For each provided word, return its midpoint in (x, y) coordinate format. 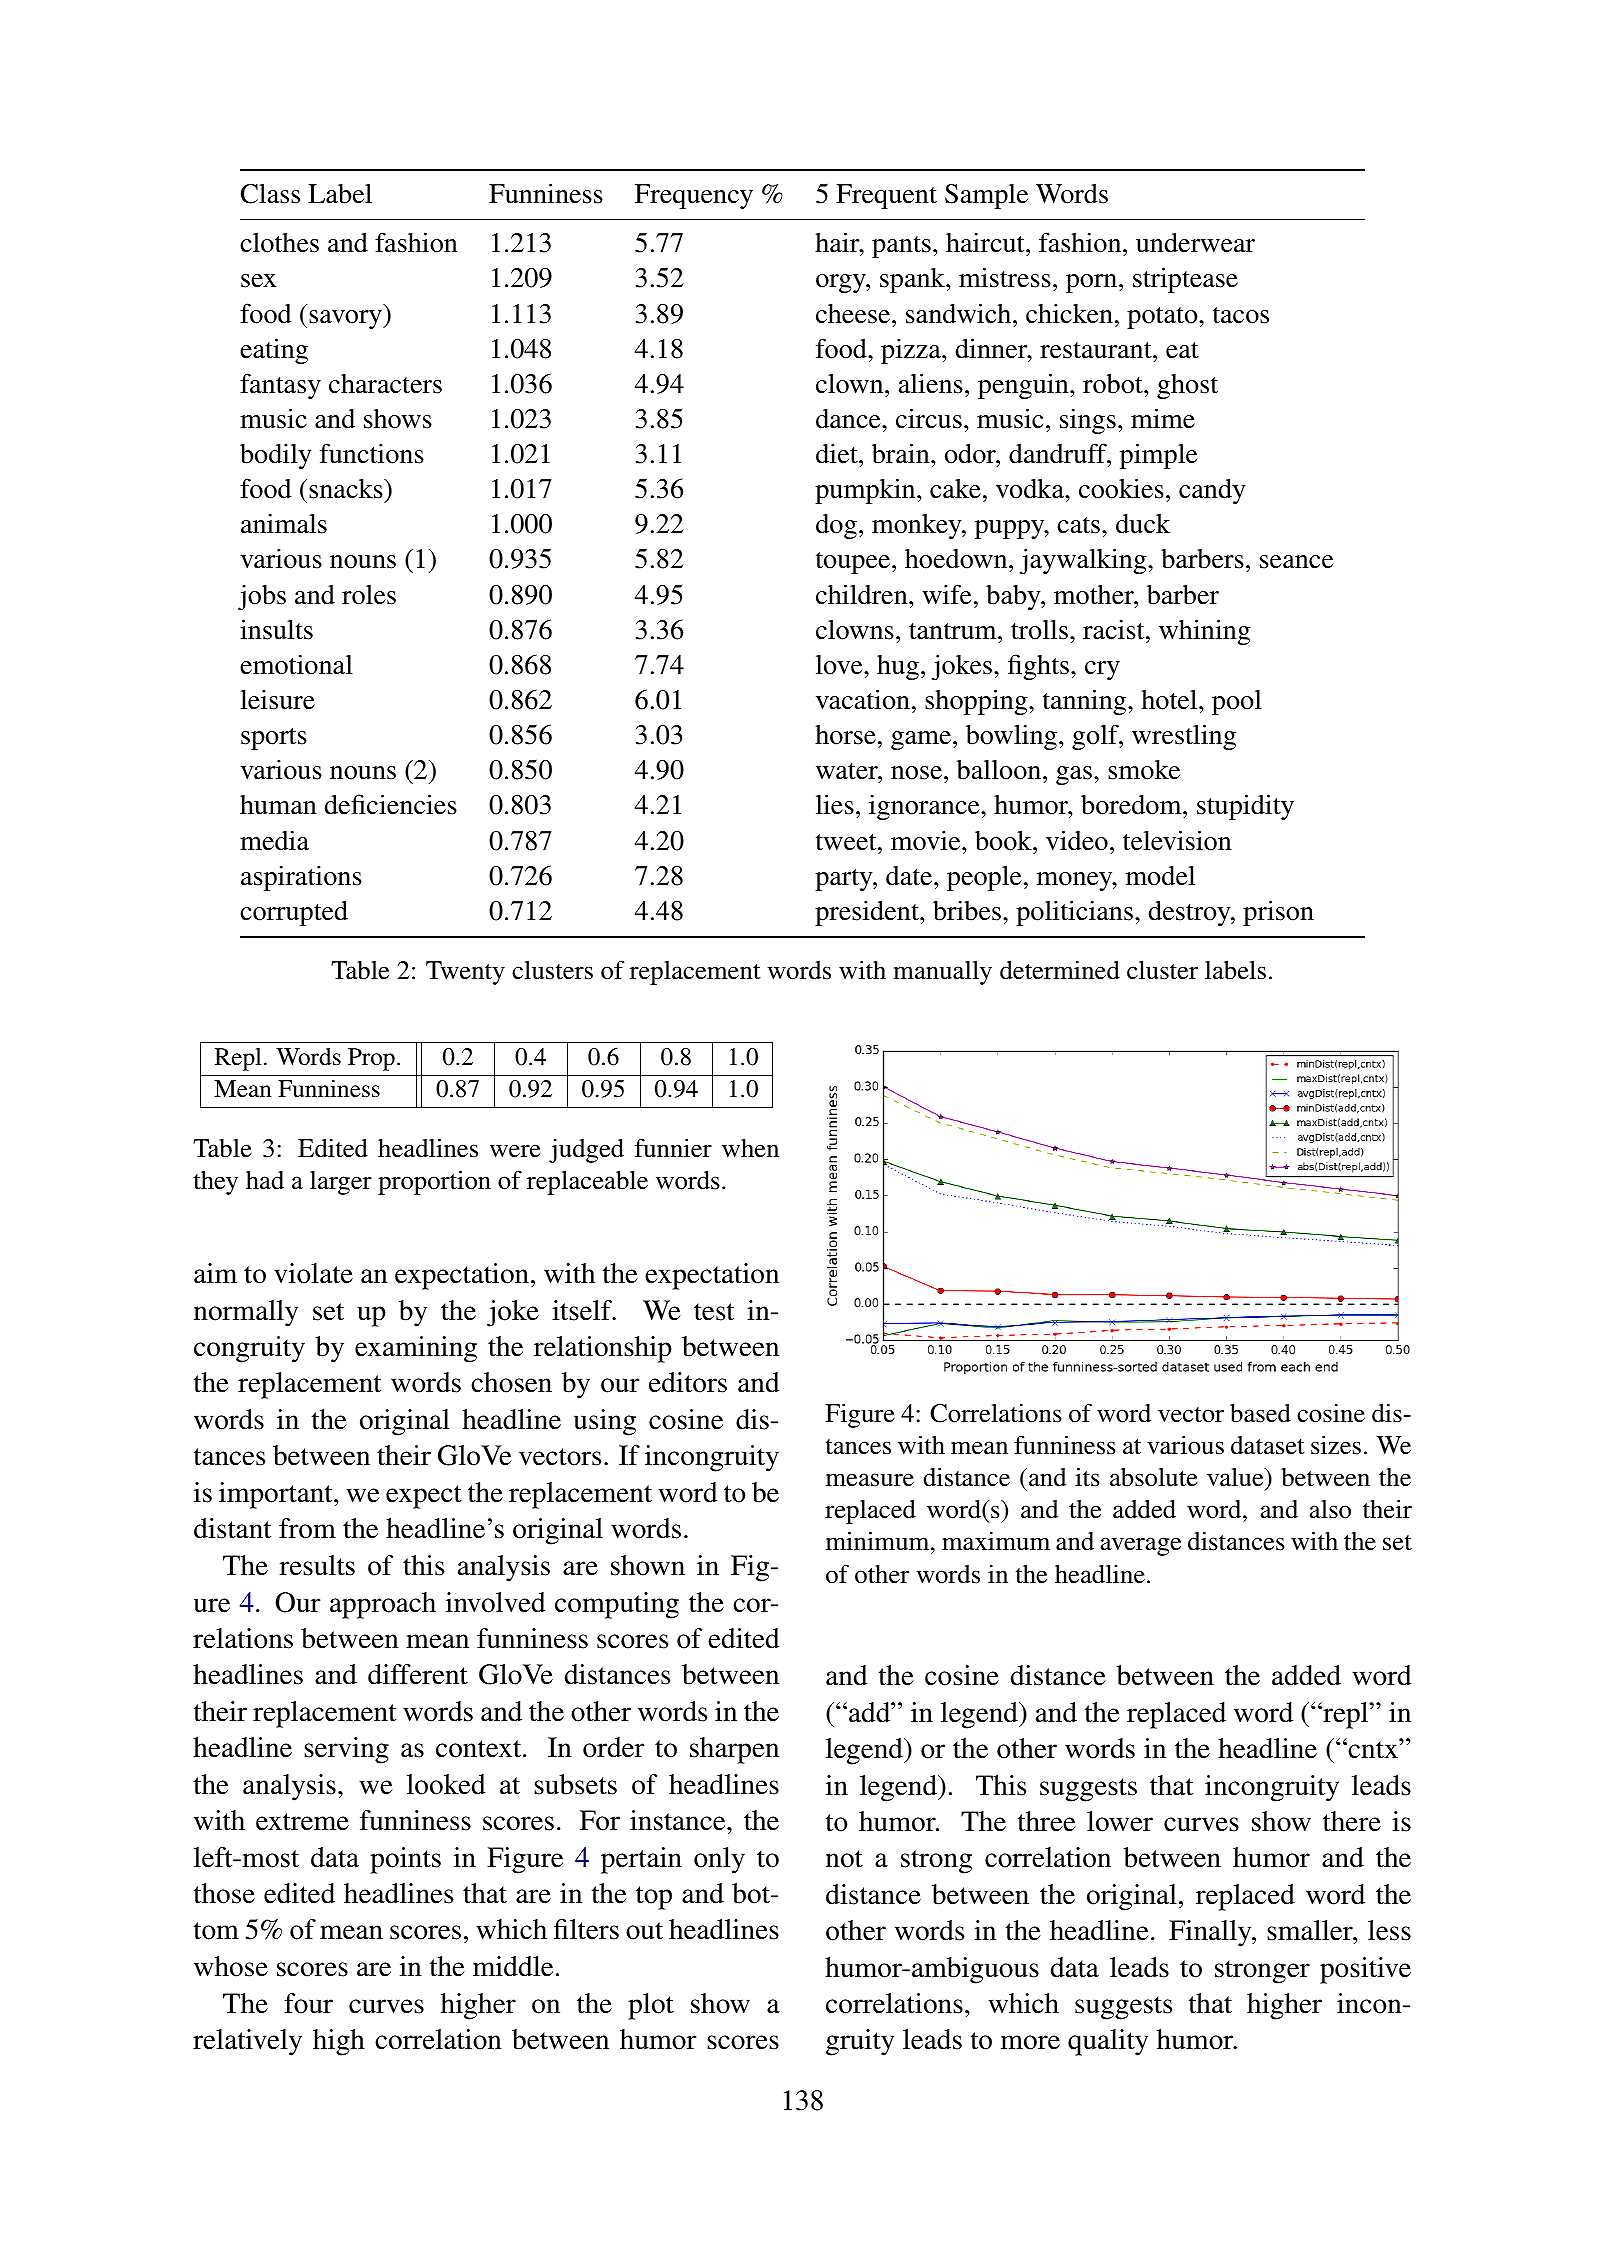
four (308, 2003)
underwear (1195, 243)
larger (341, 1183)
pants (901, 247)
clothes (279, 243)
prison (1278, 913)
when (750, 1148)
